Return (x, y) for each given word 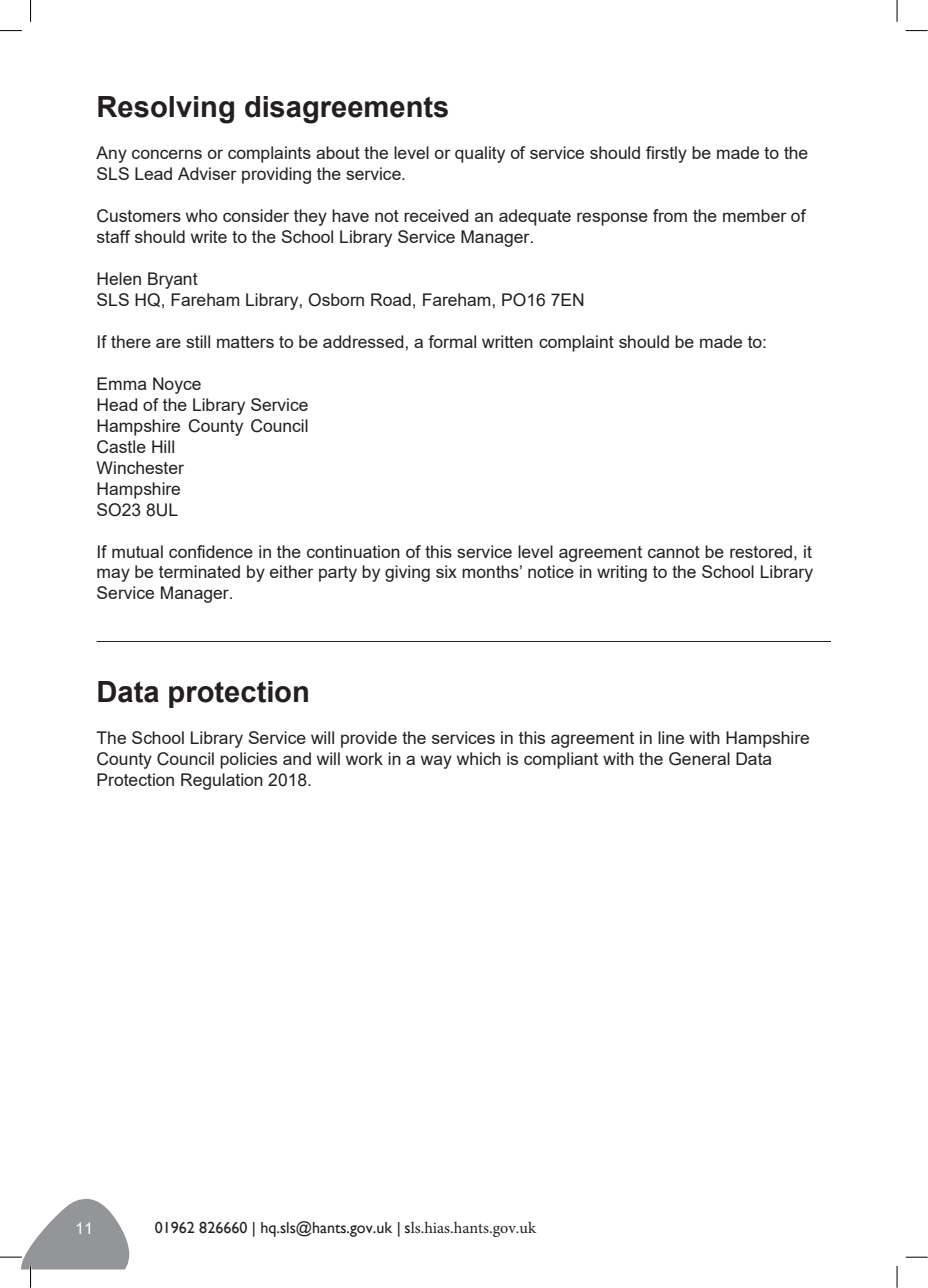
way (436, 762)
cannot (674, 552)
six (446, 571)
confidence (211, 551)
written (507, 341)
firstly (666, 154)
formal (452, 341)
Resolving (166, 110)
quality (480, 154)
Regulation (222, 781)
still (198, 341)
